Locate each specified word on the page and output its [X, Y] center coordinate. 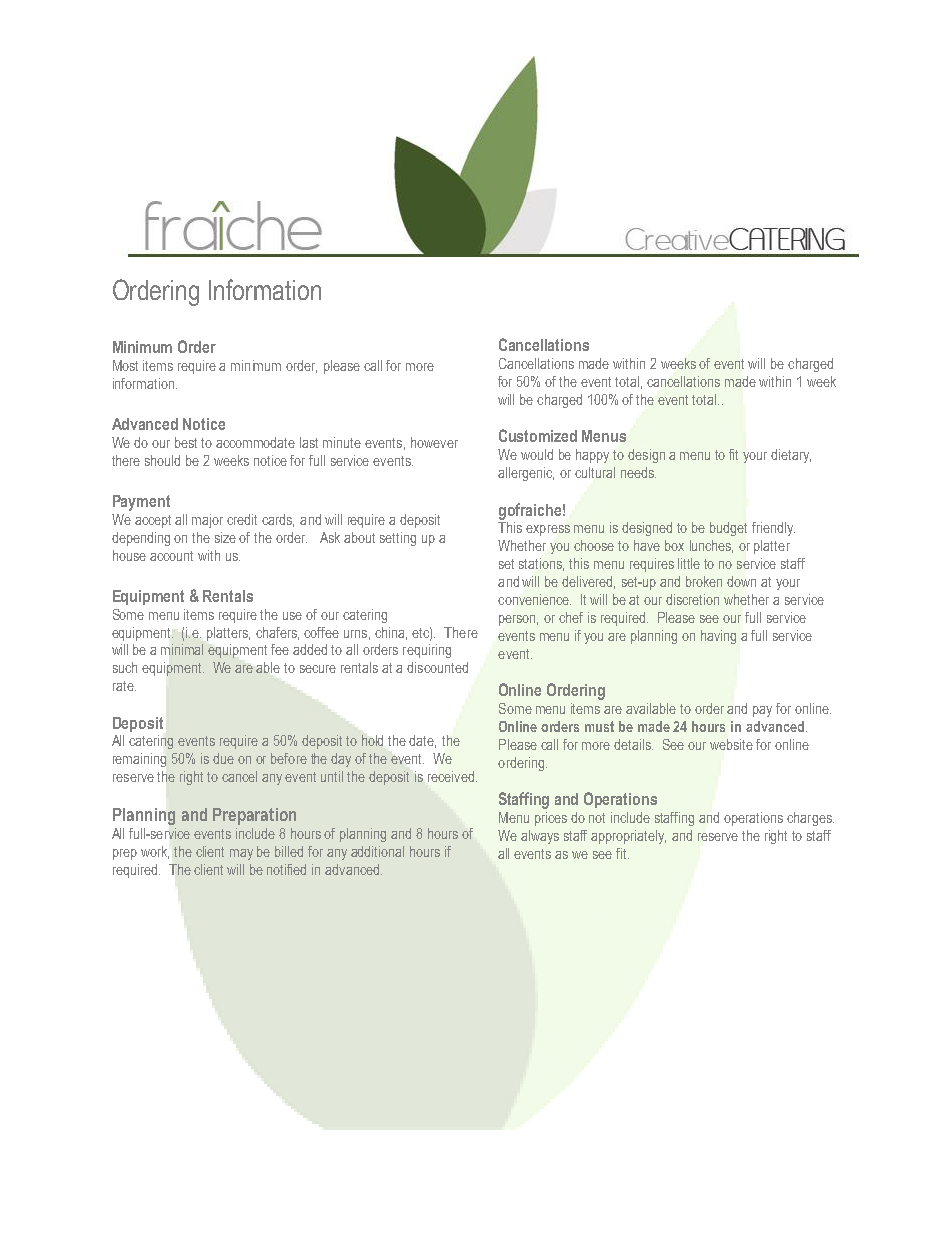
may [241, 854]
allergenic [526, 474]
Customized [538, 435]
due [223, 758]
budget [728, 529]
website [731, 744]
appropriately [628, 837]
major [207, 521]
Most [125, 365]
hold [372, 740]
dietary [791, 456]
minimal [182, 649]
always [540, 837]
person [518, 620]
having [718, 637]
